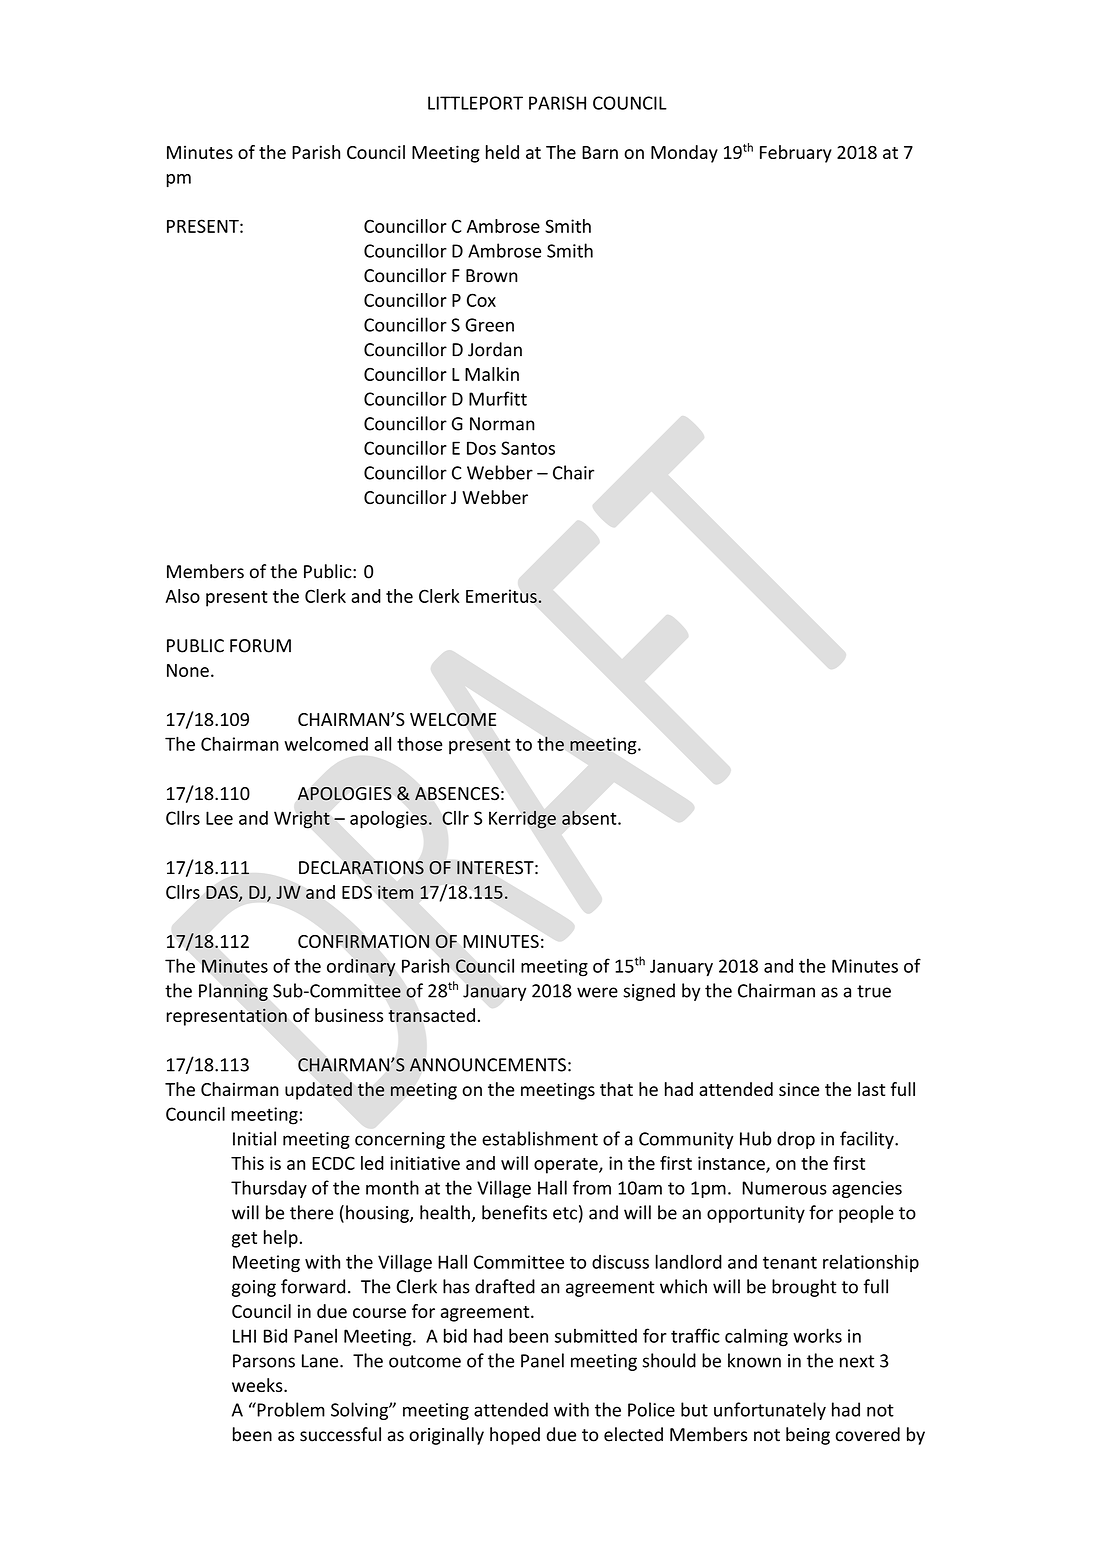 The height and width of the screenshot is (1546, 1093). I want to click on weeks, so click(258, 1385).
